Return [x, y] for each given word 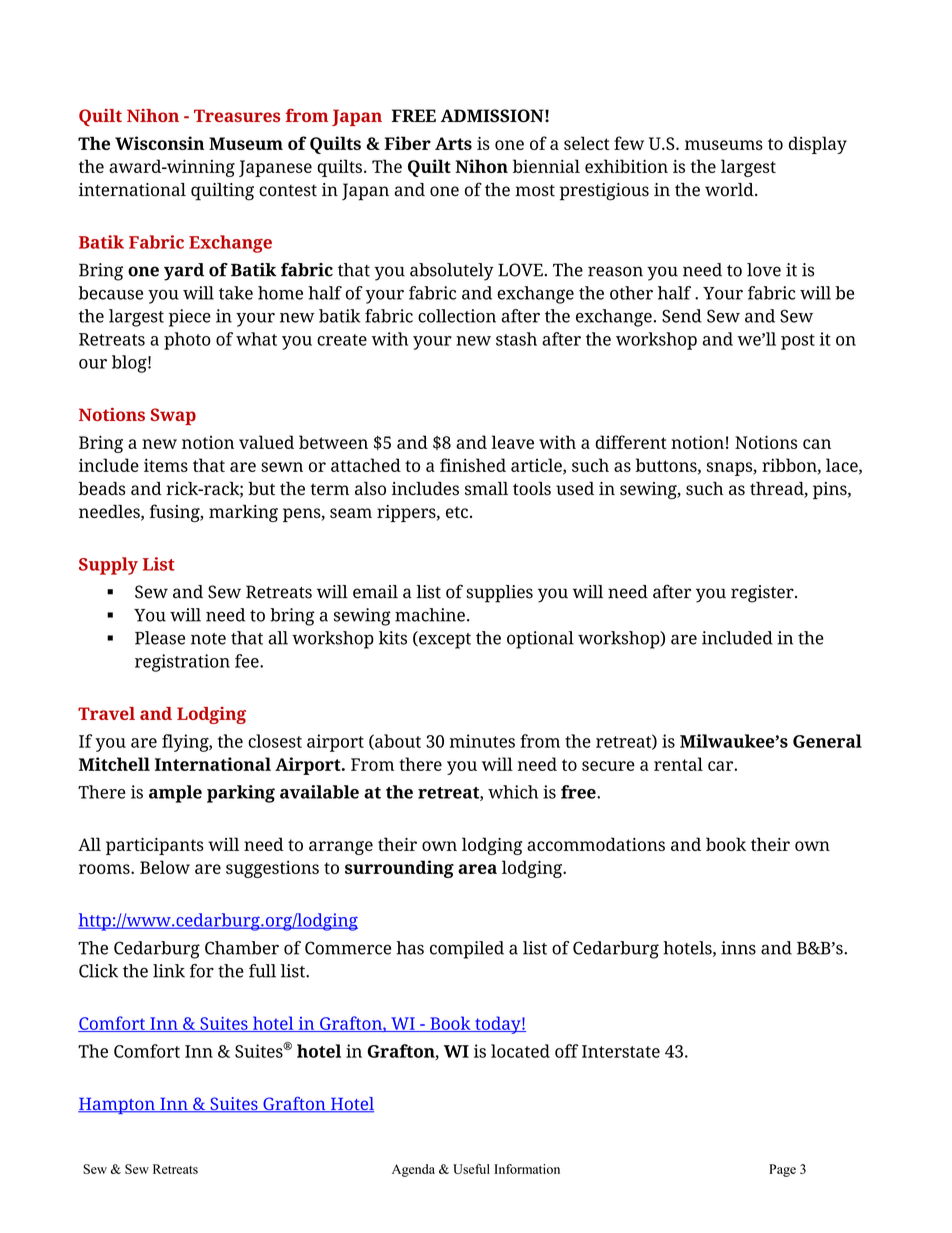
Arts [453, 143]
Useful [471, 1169]
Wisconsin [159, 143]
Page [782, 1170]
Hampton [117, 1105]
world [730, 190]
